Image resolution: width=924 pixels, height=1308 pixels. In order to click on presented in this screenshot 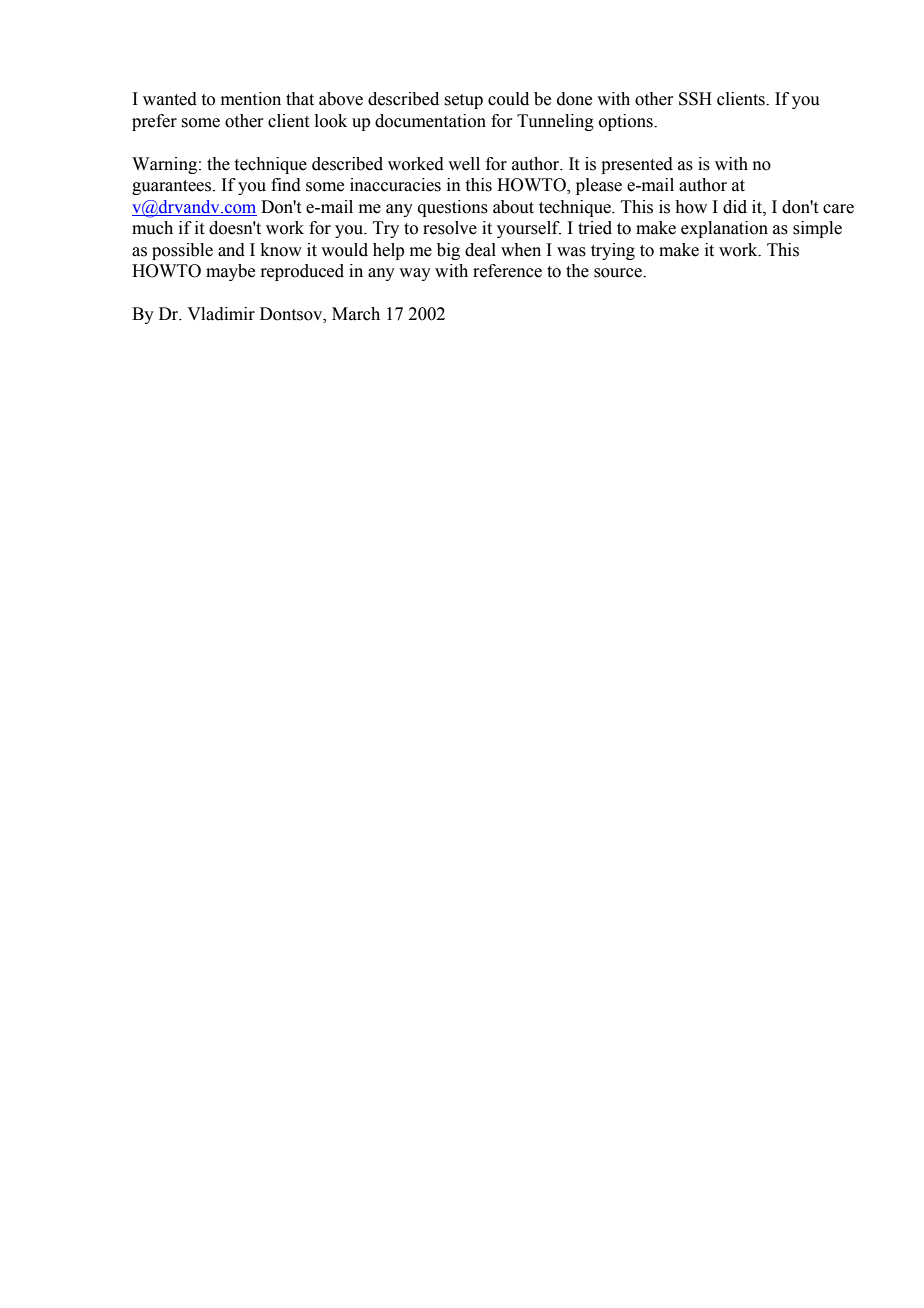, I will do `click(637, 165)`.
